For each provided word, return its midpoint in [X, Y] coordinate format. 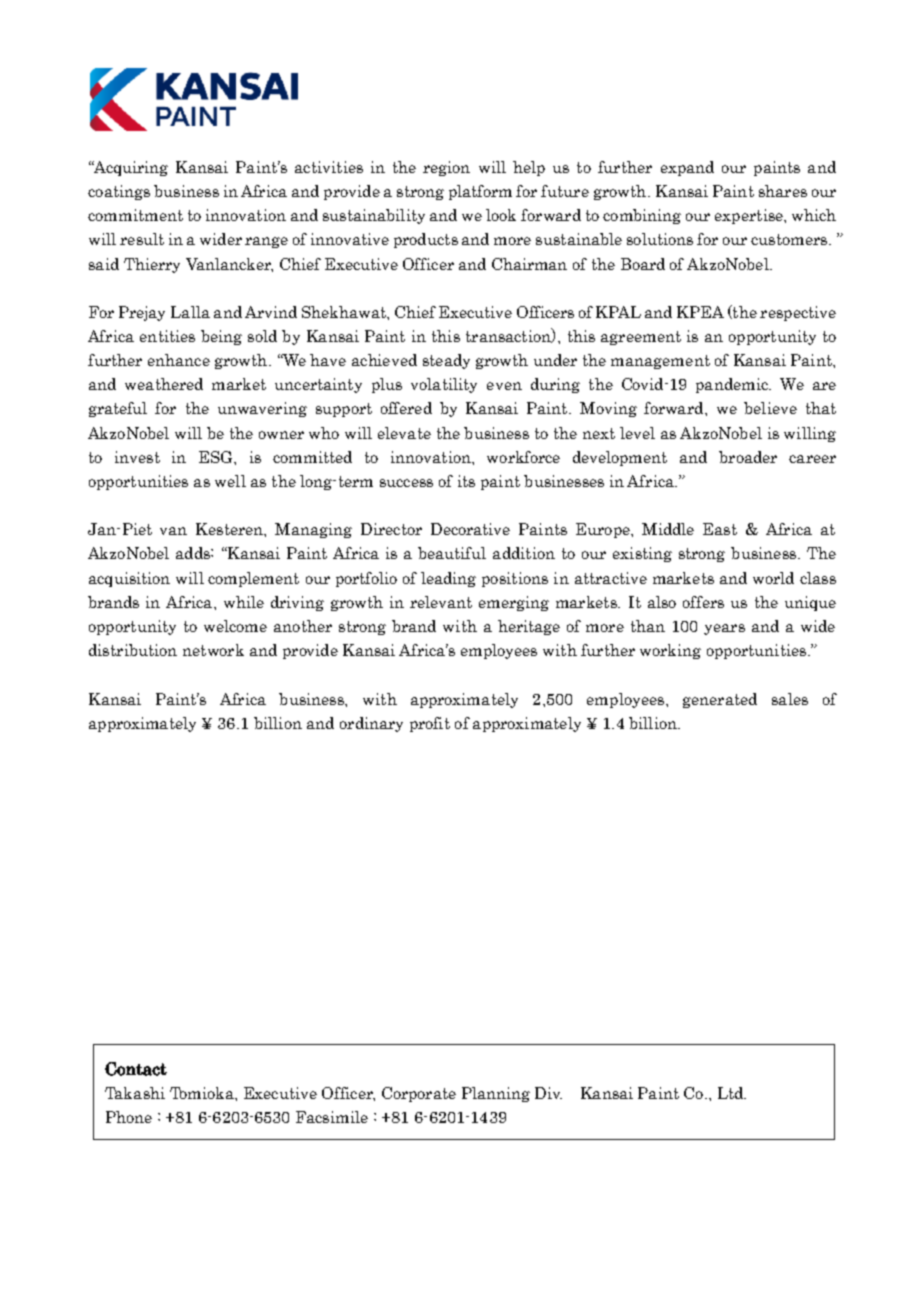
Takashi [135, 1093]
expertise [750, 216]
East [720, 529]
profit [430, 724]
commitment [135, 215]
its [466, 481]
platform [480, 192]
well [230, 481]
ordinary [371, 724]
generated [720, 700]
